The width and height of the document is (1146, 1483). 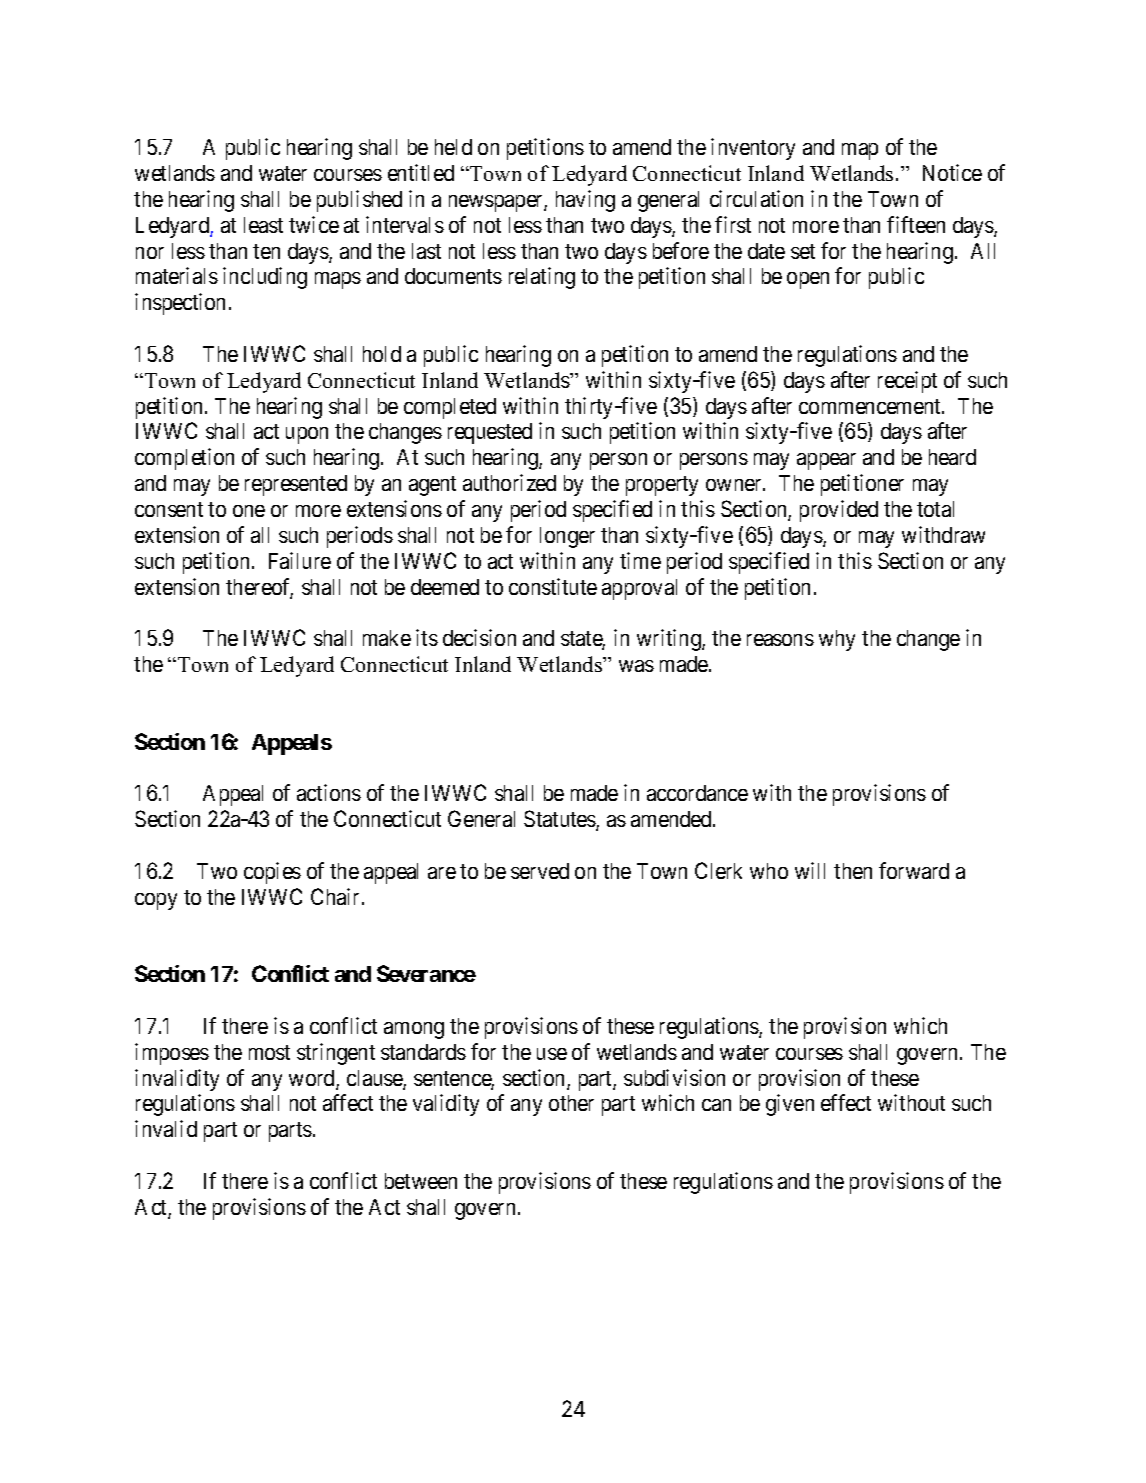 I want to click on affect, so click(x=348, y=1102).
